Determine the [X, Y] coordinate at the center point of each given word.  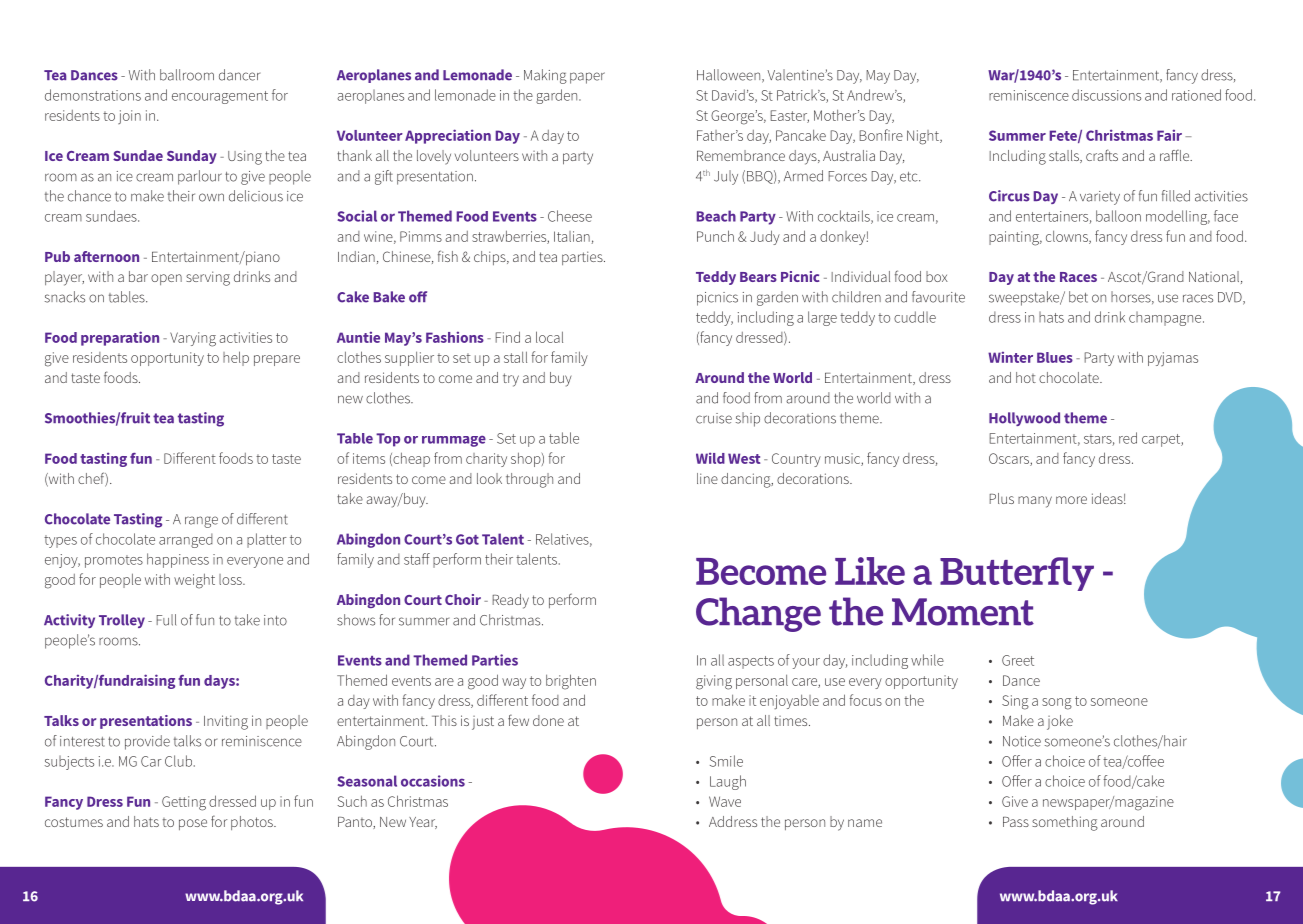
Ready [510, 601]
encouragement [220, 97]
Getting [184, 803]
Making [545, 76]
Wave [725, 801]
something [1065, 823]
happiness [178, 560]
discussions [1106, 95]
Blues [1055, 357]
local [549, 337]
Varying [193, 339]
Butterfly [1017, 574]
